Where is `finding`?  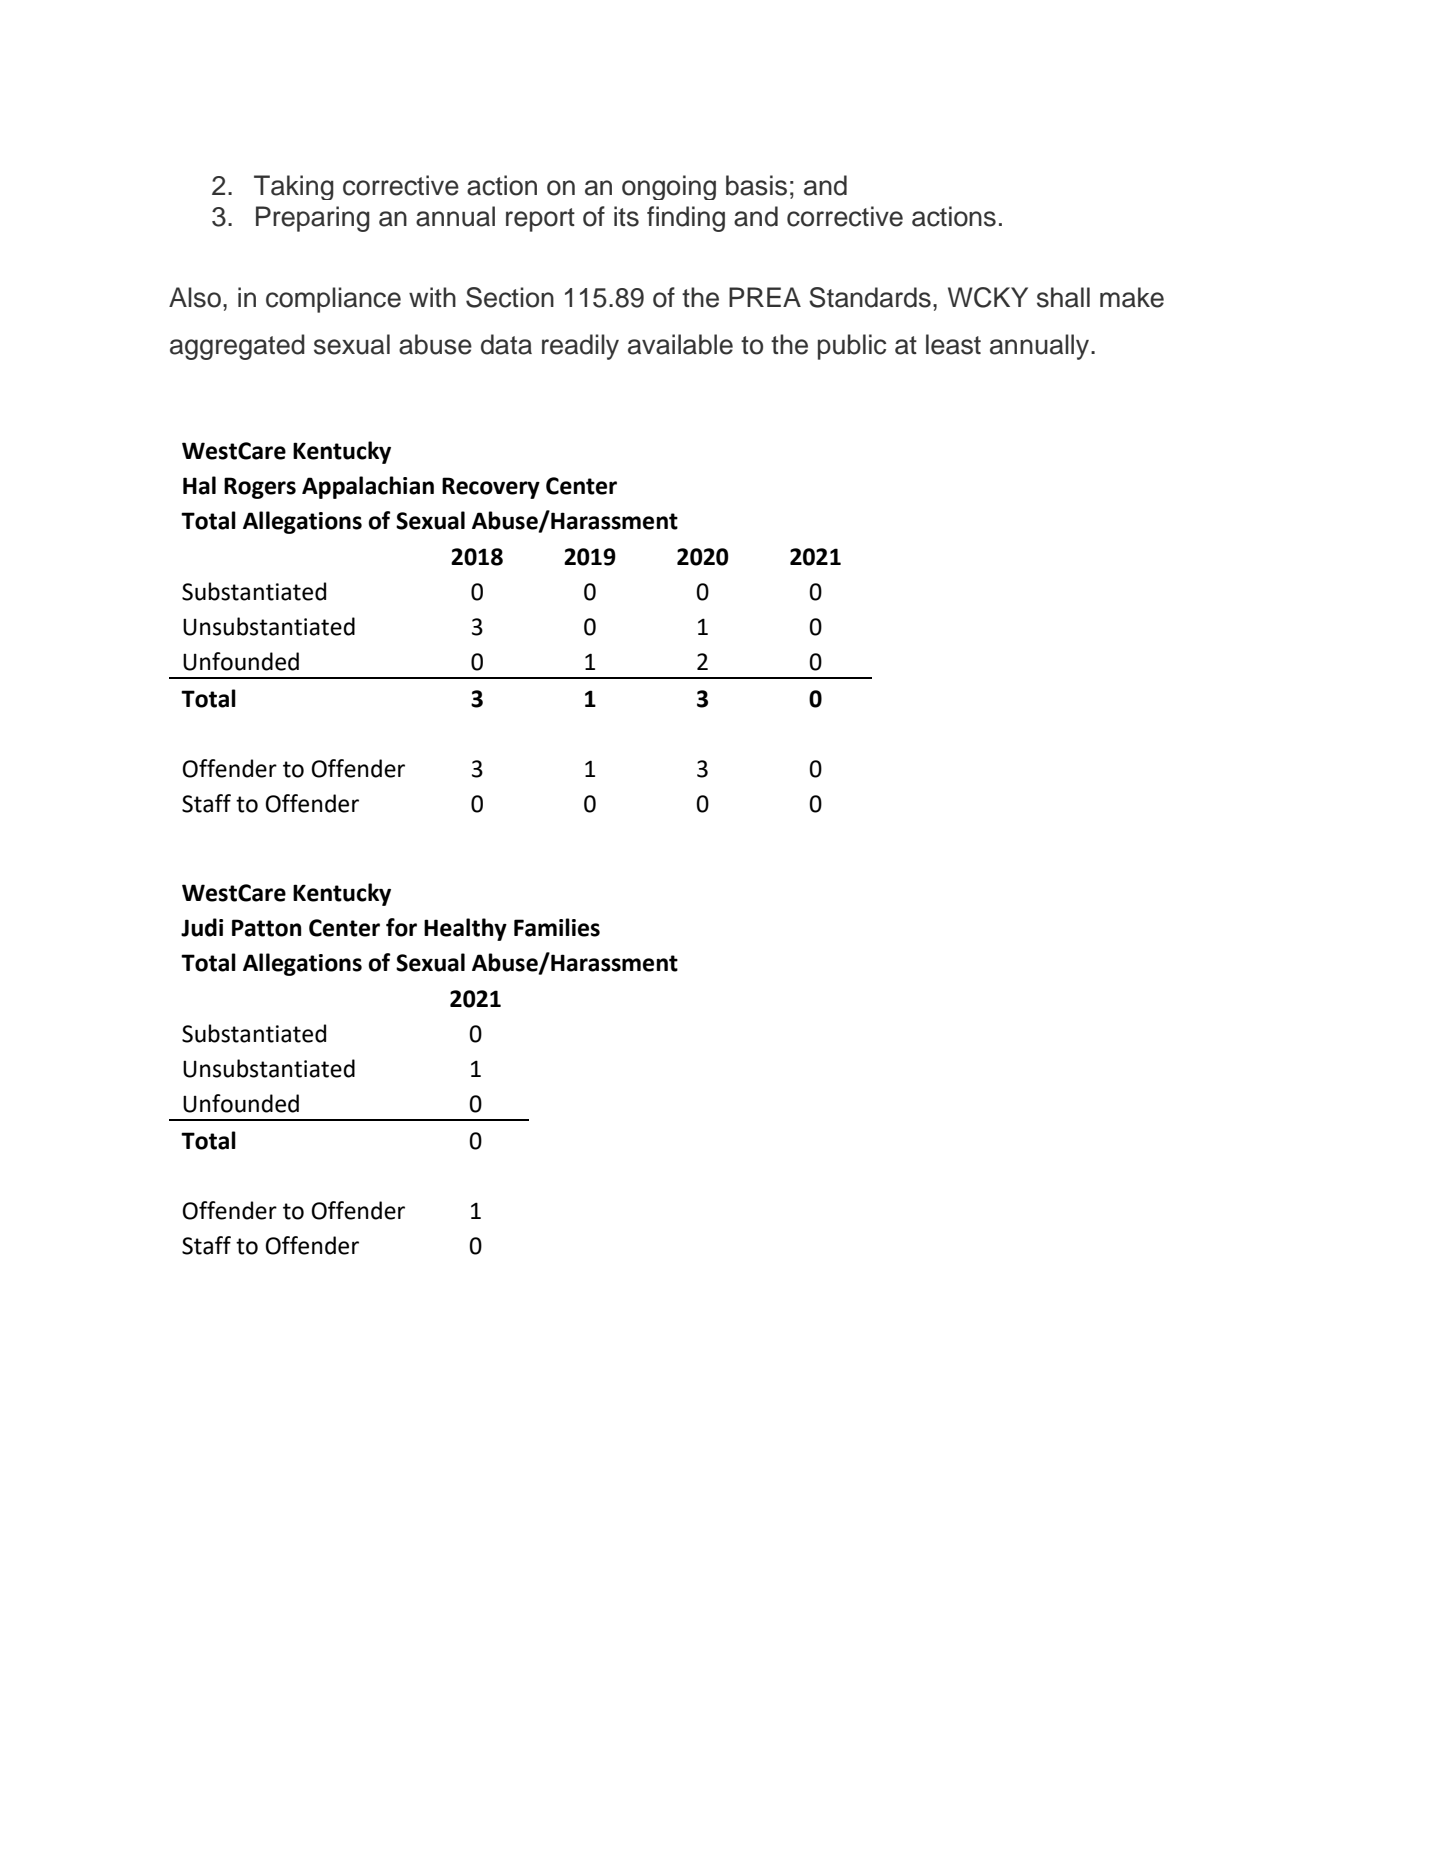 finding is located at coordinates (686, 219).
